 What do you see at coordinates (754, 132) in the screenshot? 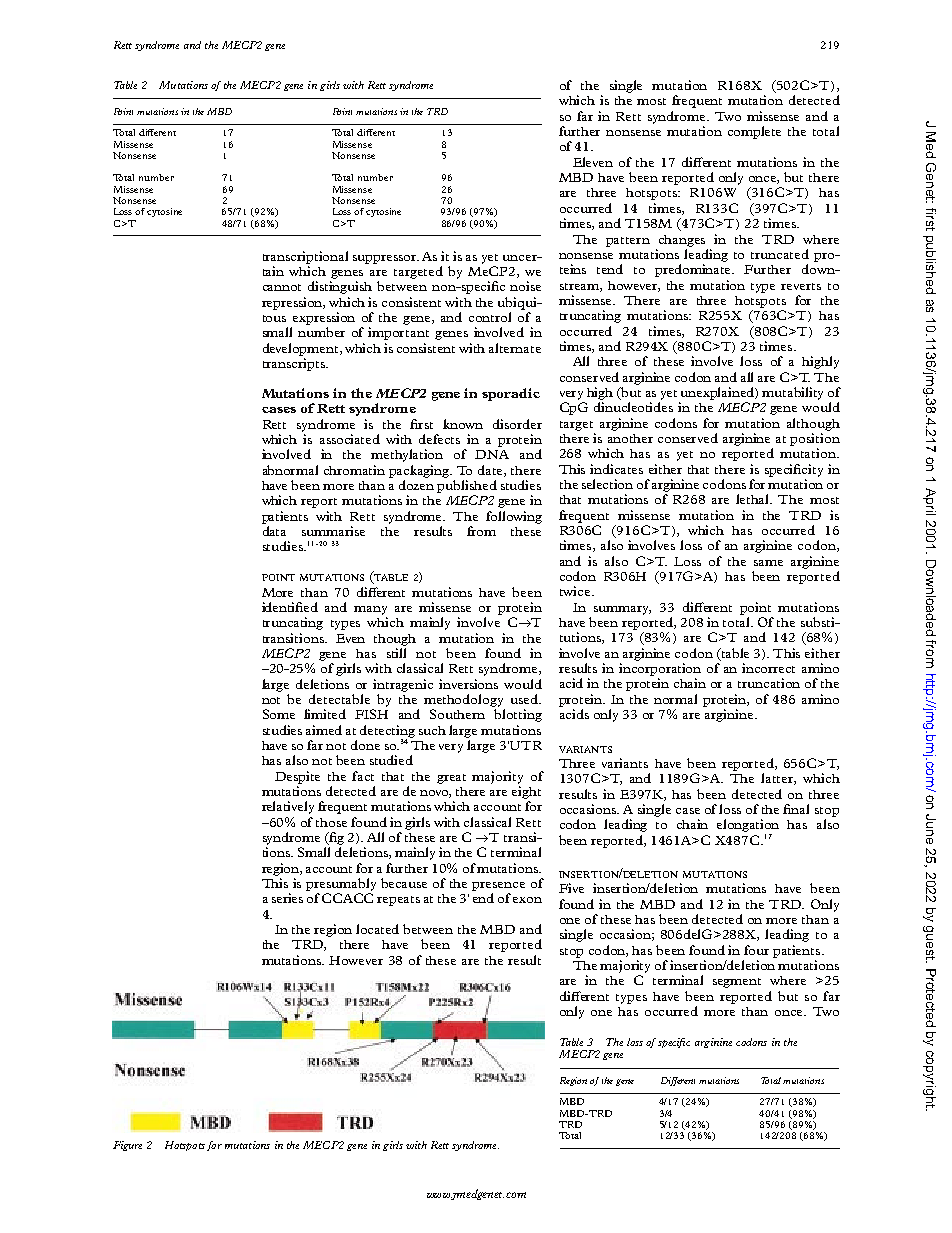
I see `complete` at bounding box center [754, 132].
